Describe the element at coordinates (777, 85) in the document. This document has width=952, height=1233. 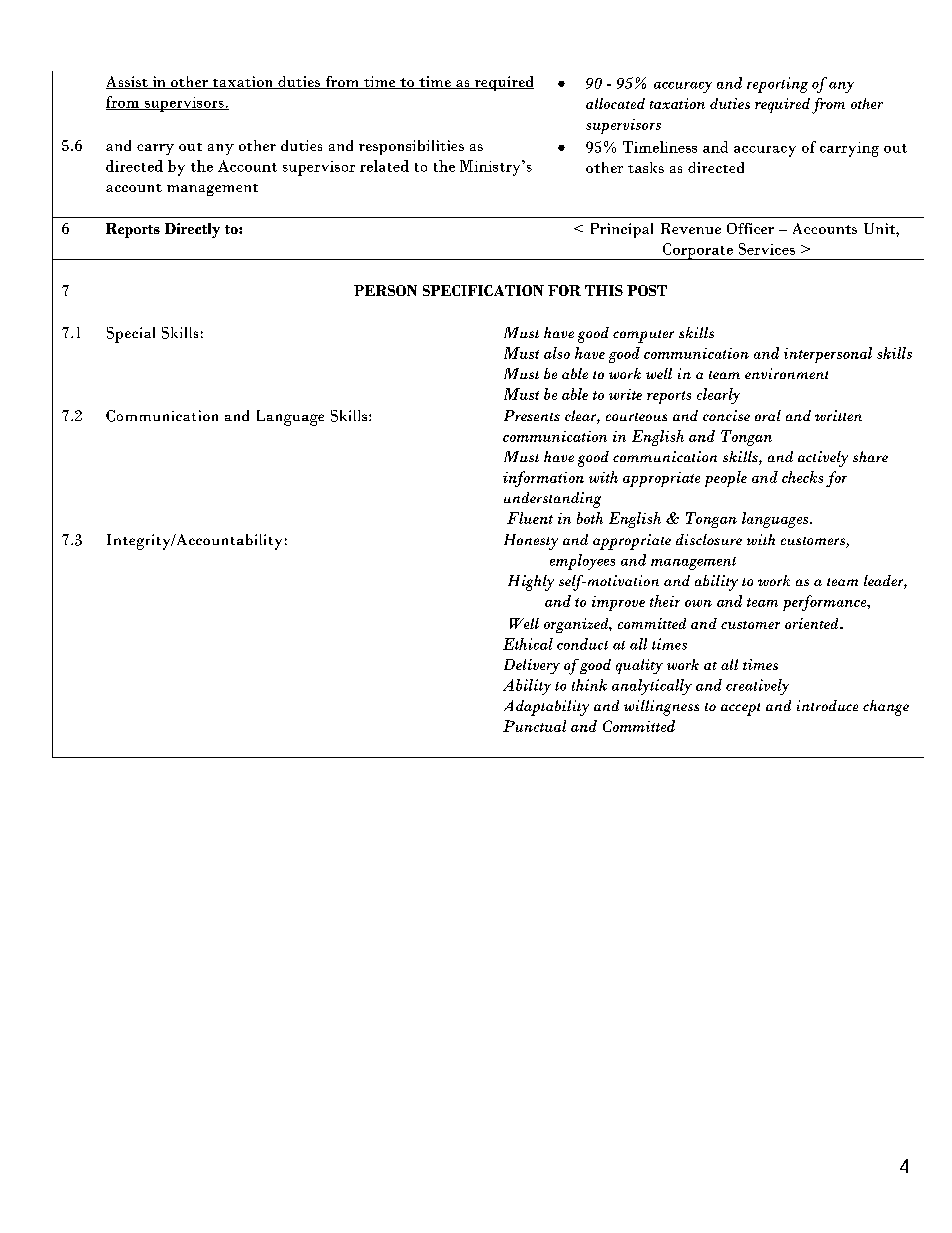
I see `reporting` at that location.
